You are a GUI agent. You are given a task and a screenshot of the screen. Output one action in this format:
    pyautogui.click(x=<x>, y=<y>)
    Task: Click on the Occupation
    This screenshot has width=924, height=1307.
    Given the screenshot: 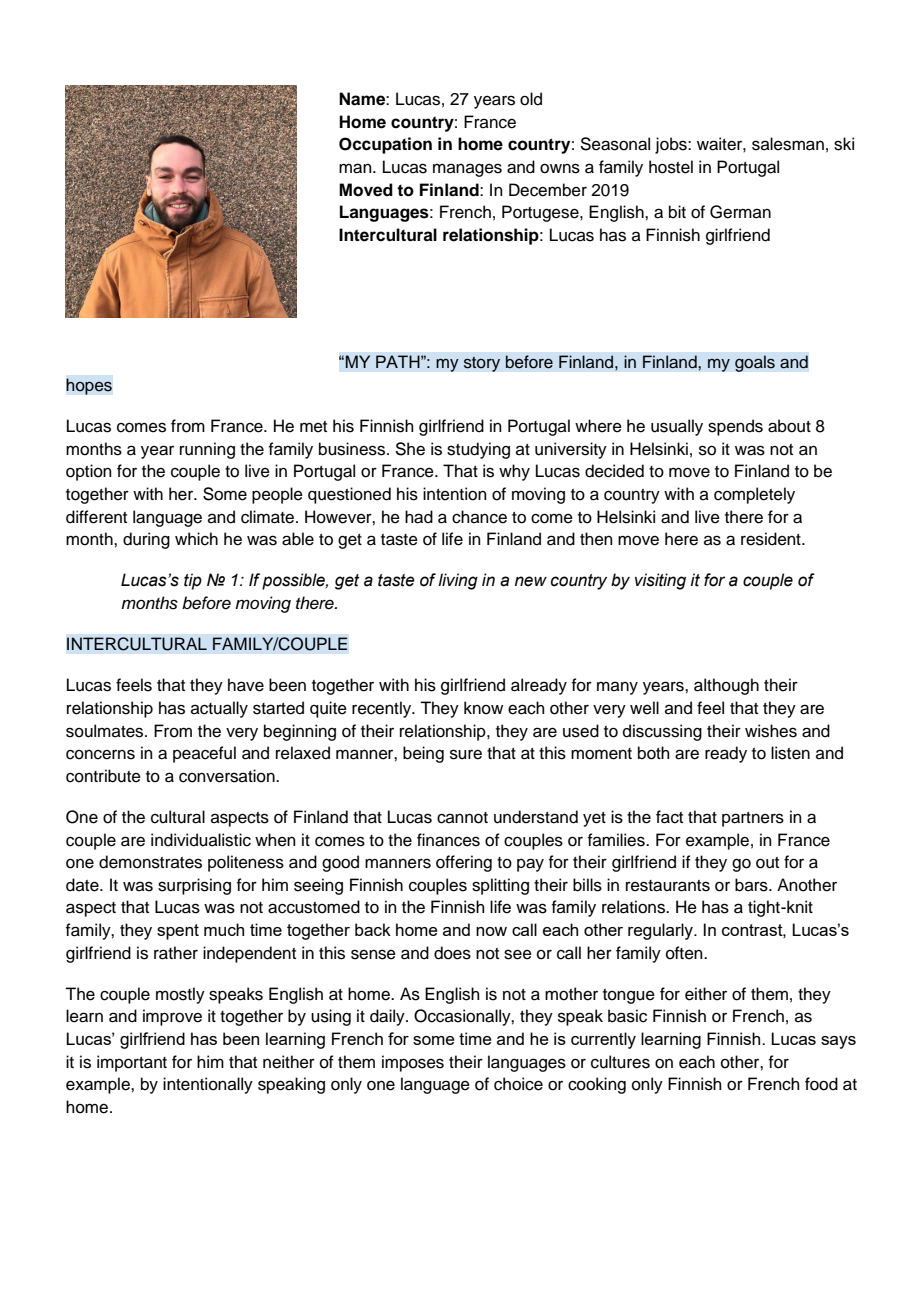 What is the action you would take?
    pyautogui.click(x=385, y=145)
